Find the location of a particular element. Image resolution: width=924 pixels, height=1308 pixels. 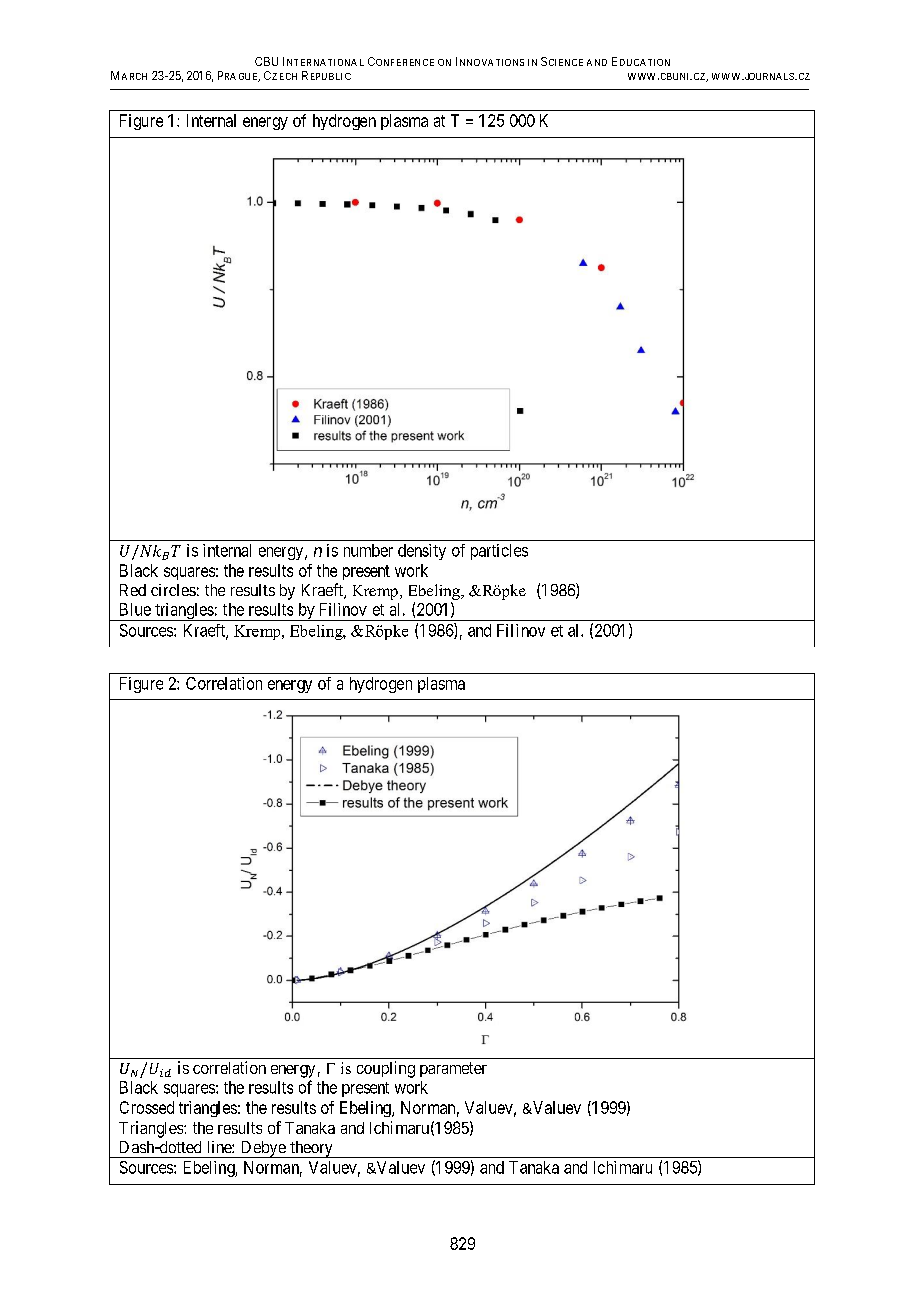

circles is located at coordinates (173, 590).
